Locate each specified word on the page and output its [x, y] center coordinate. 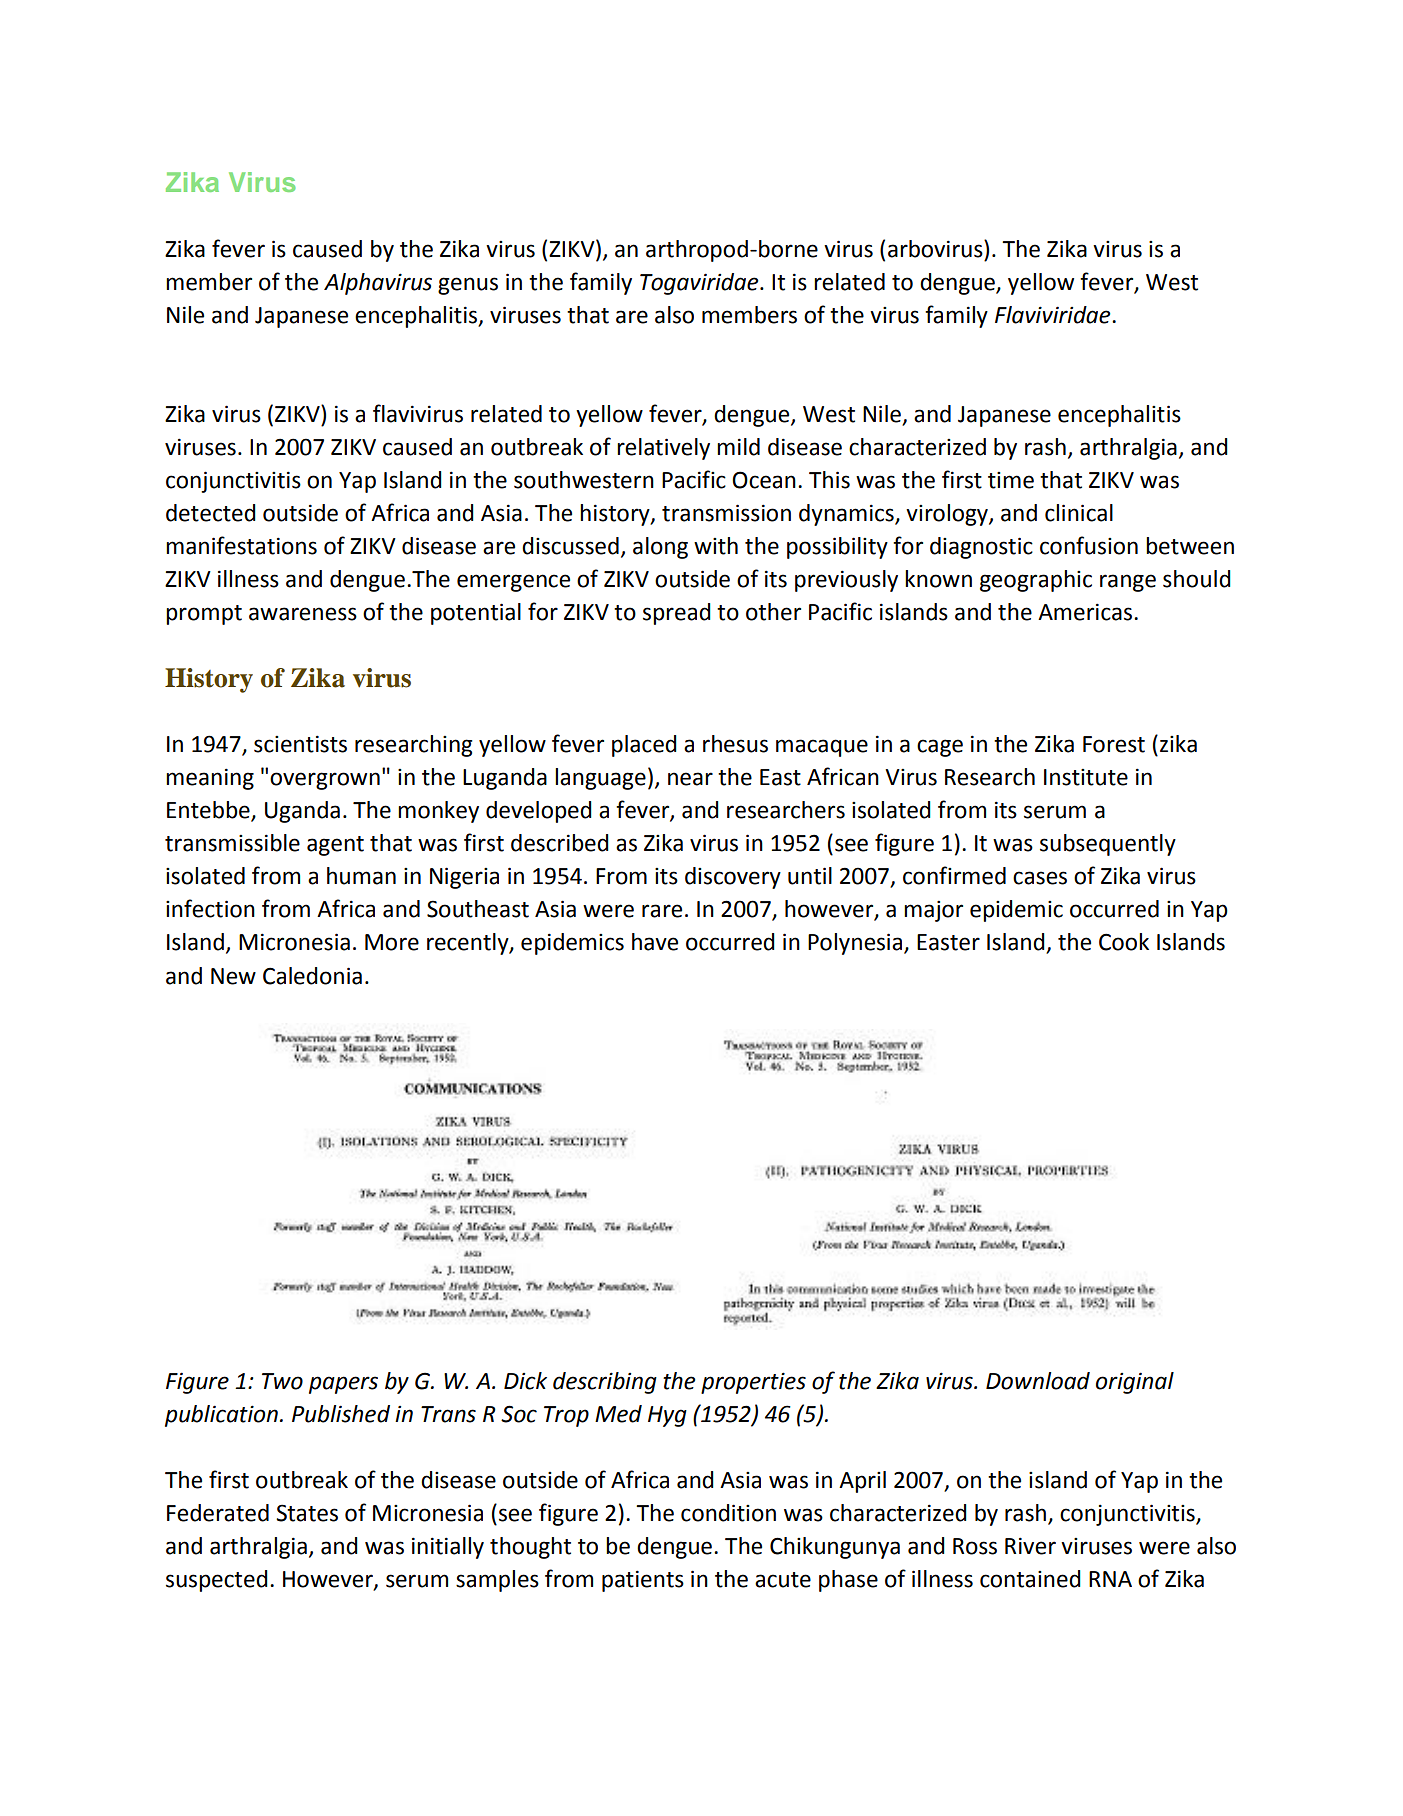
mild [738, 447]
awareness [303, 614]
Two [282, 1381]
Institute [1086, 777]
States [307, 1513]
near [690, 779]
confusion [1089, 545]
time [1011, 480]
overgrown [325, 781]
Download [1038, 1381]
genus [468, 286]
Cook [1124, 942]
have [655, 942]
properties [753, 1383]
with [716, 546]
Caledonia [312, 976]
